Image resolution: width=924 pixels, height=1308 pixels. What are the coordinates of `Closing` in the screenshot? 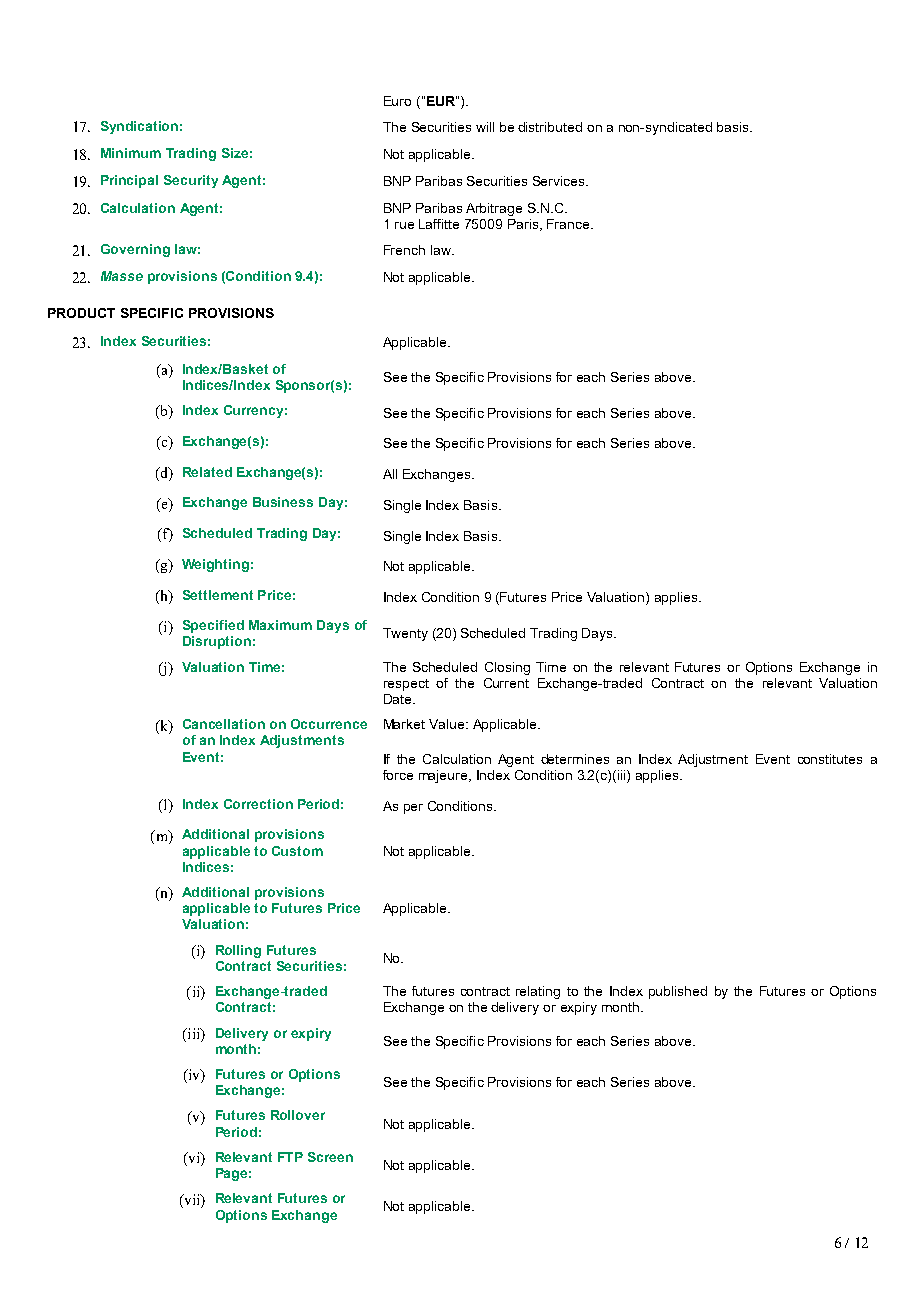 It's located at (507, 668).
